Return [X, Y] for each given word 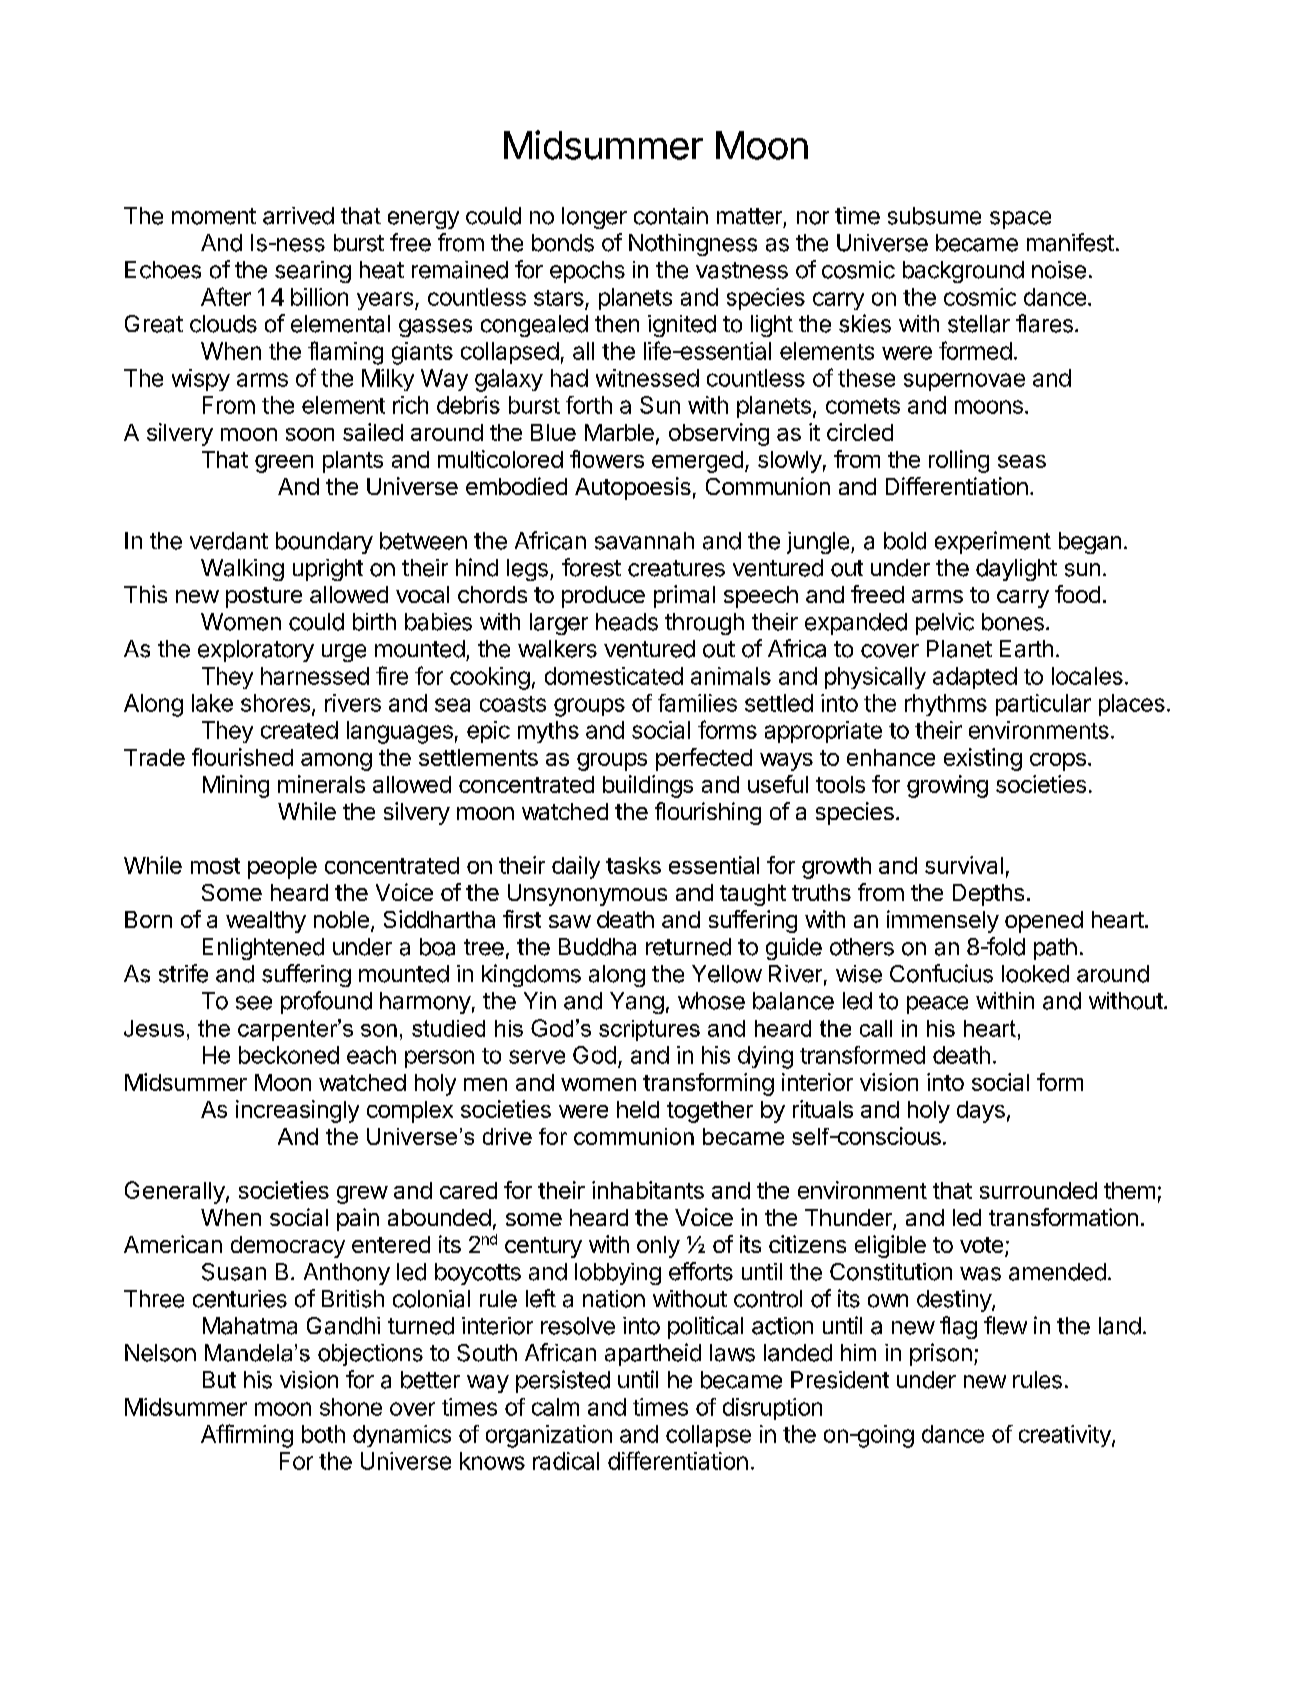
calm [555, 1407]
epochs [587, 272]
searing [313, 272]
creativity [1066, 1436]
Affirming [247, 1436]
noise [1059, 270]
